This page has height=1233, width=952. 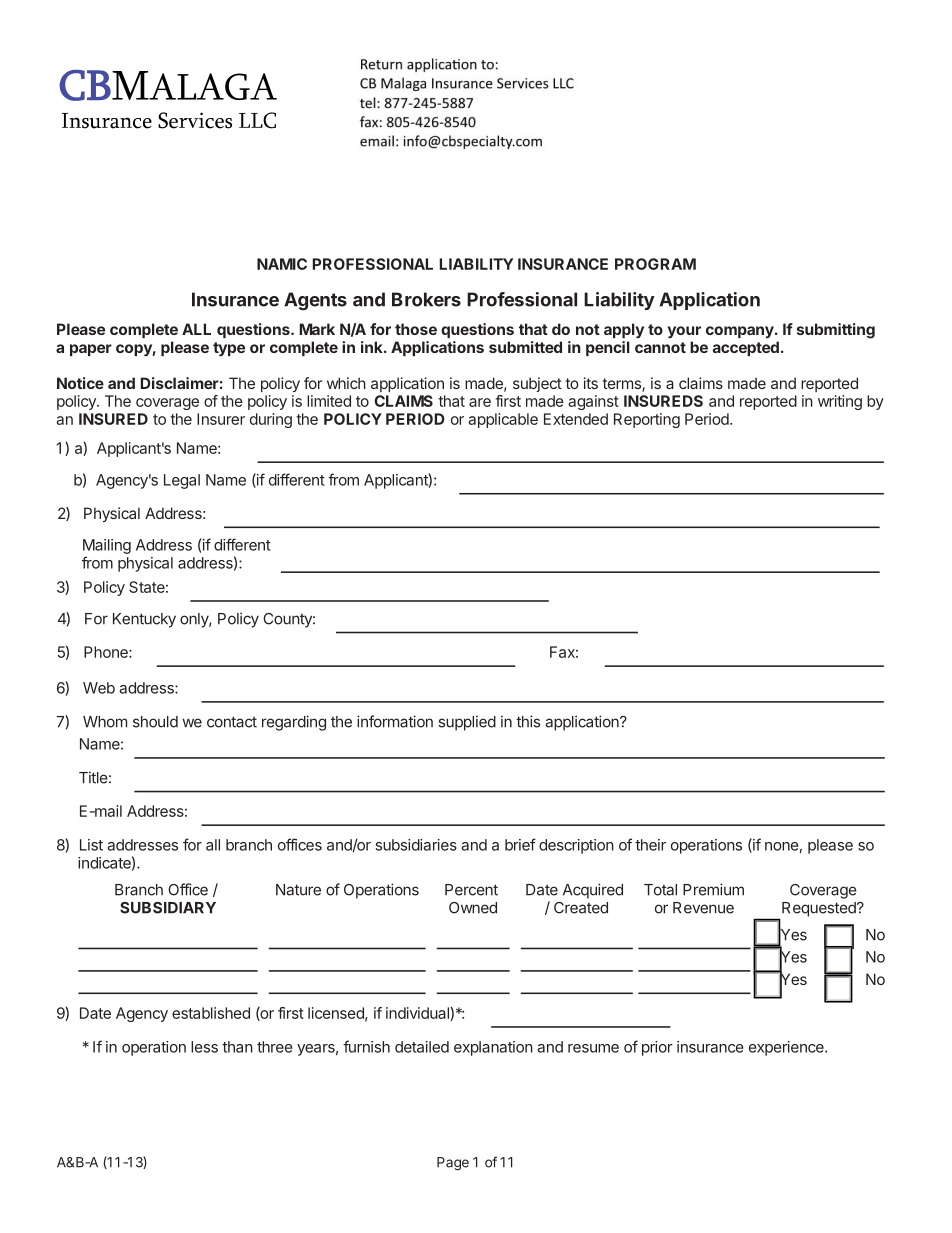 What do you see at coordinates (503, 420) in the page?
I see `applicable` at bounding box center [503, 420].
